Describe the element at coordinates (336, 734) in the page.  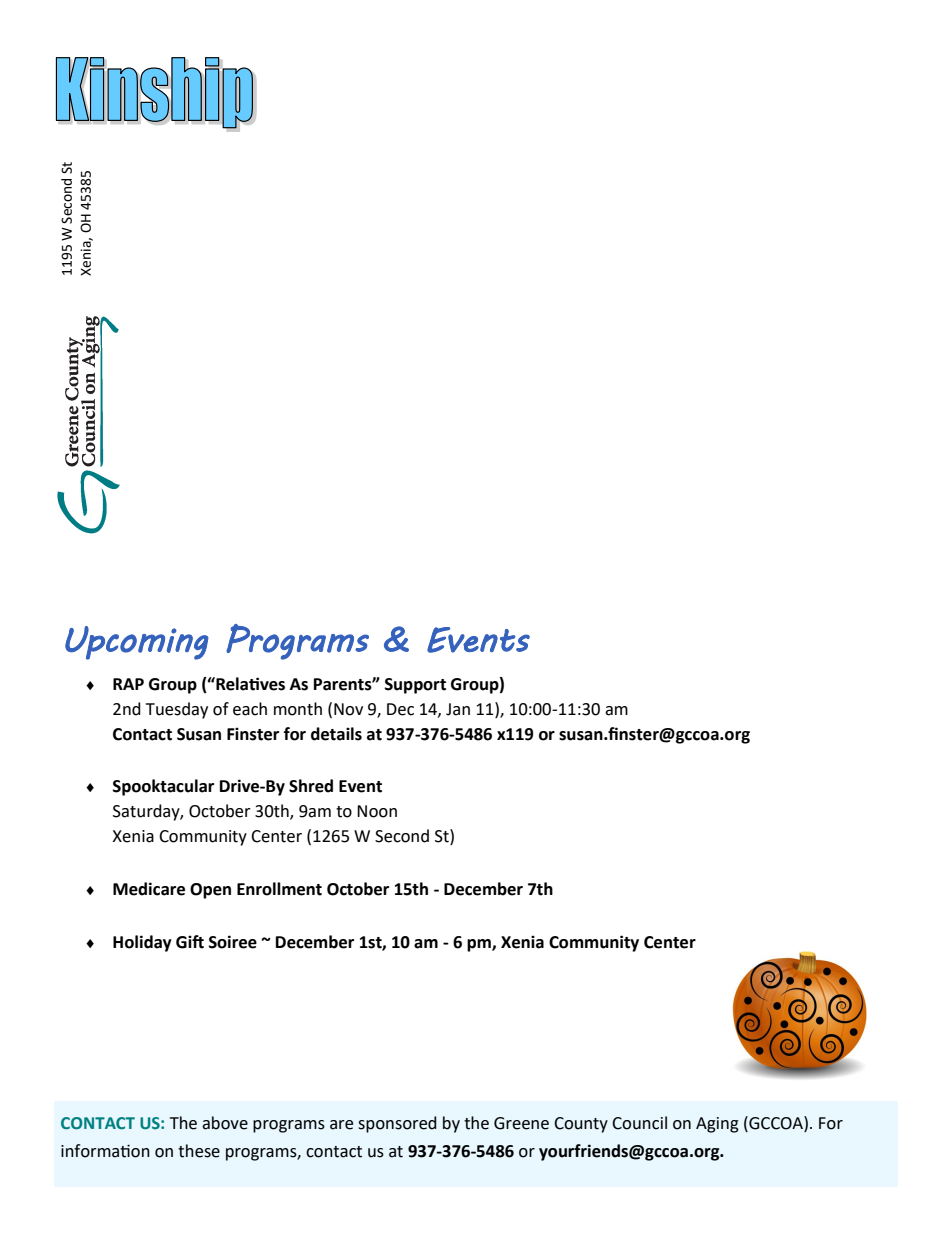
I see `details` at that location.
